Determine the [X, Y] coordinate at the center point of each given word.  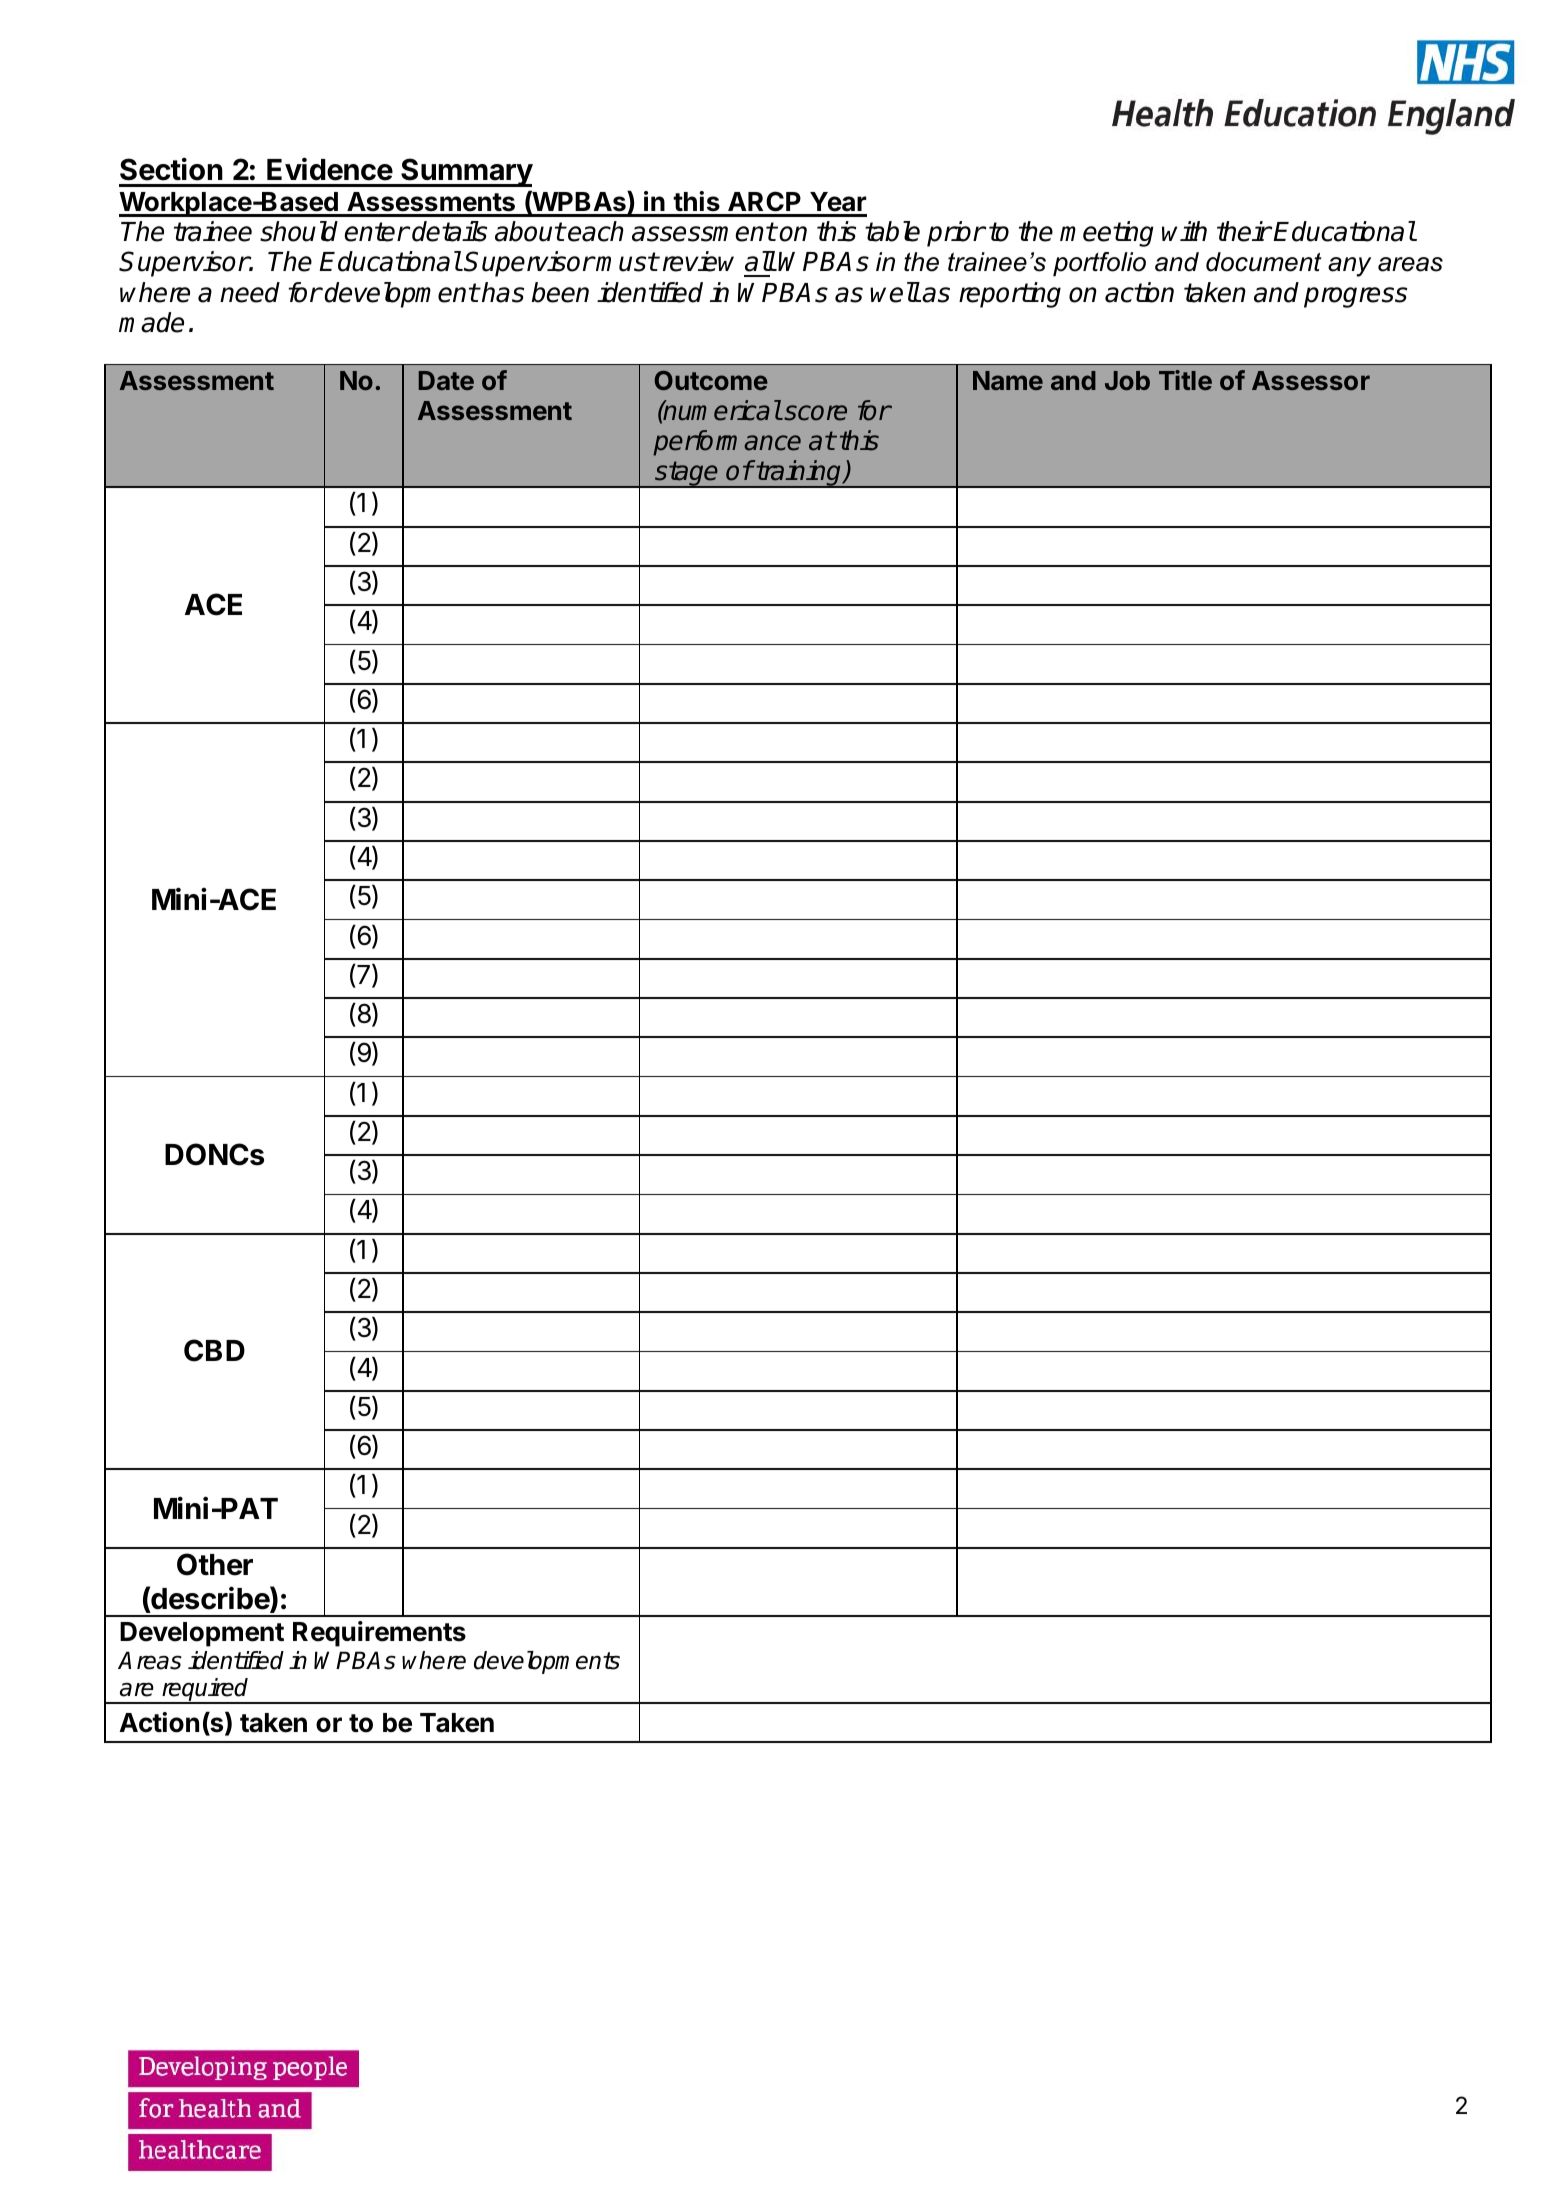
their [1244, 231]
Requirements [379, 1634]
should [299, 231]
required [205, 1691]
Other [215, 1564]
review [698, 261]
